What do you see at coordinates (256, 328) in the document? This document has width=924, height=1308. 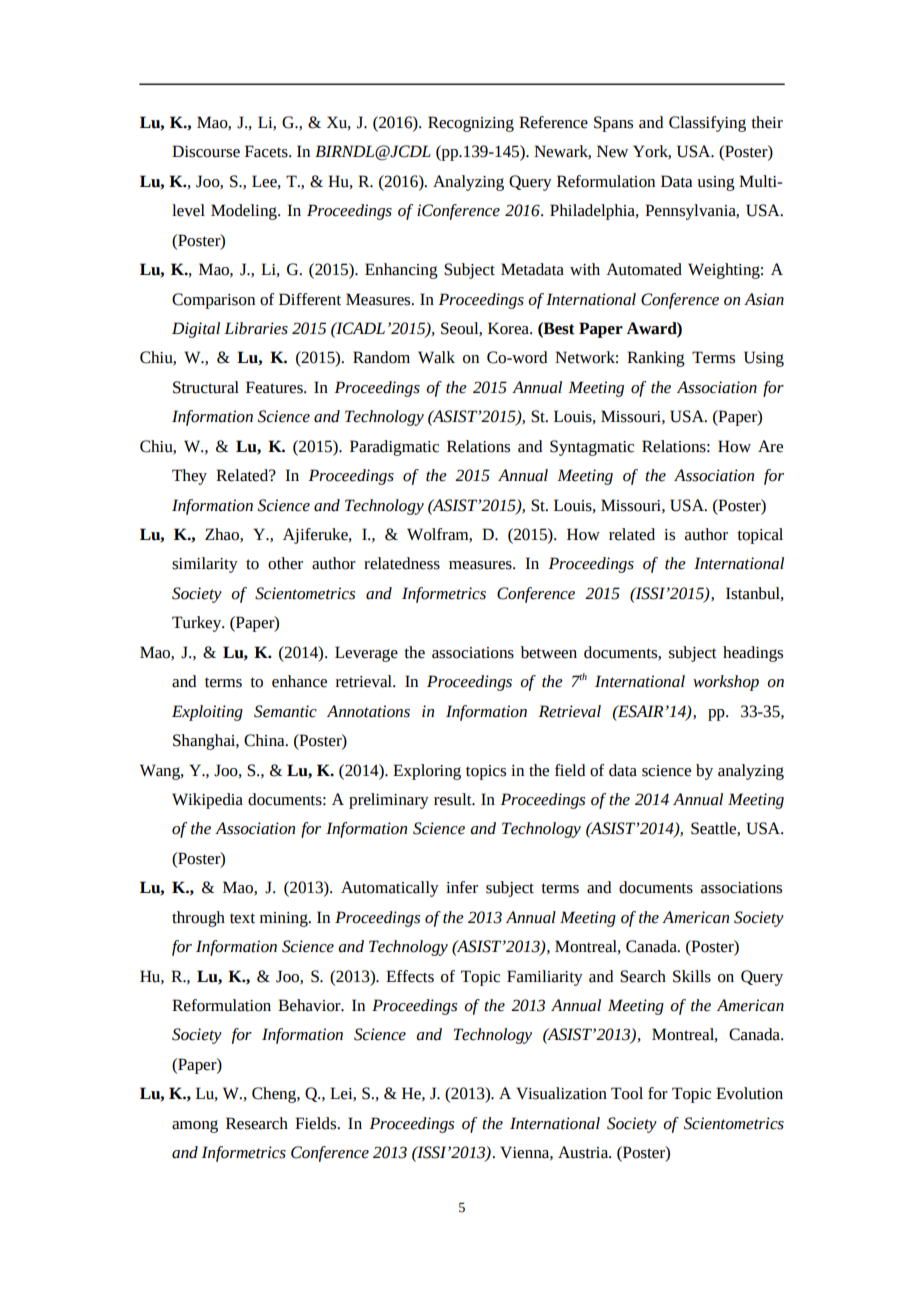 I see `Libraries` at bounding box center [256, 328].
